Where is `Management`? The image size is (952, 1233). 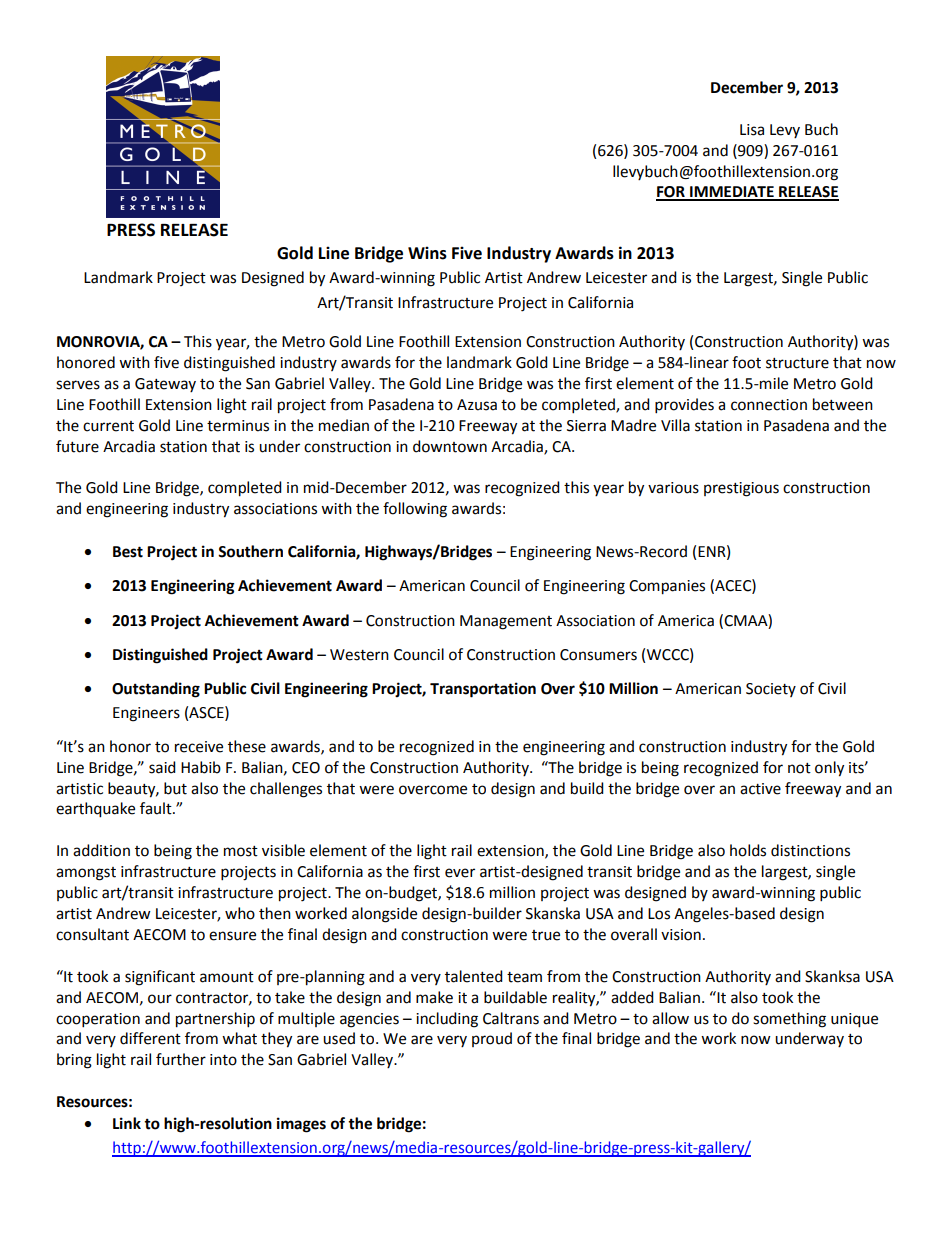
Management is located at coordinates (506, 622).
